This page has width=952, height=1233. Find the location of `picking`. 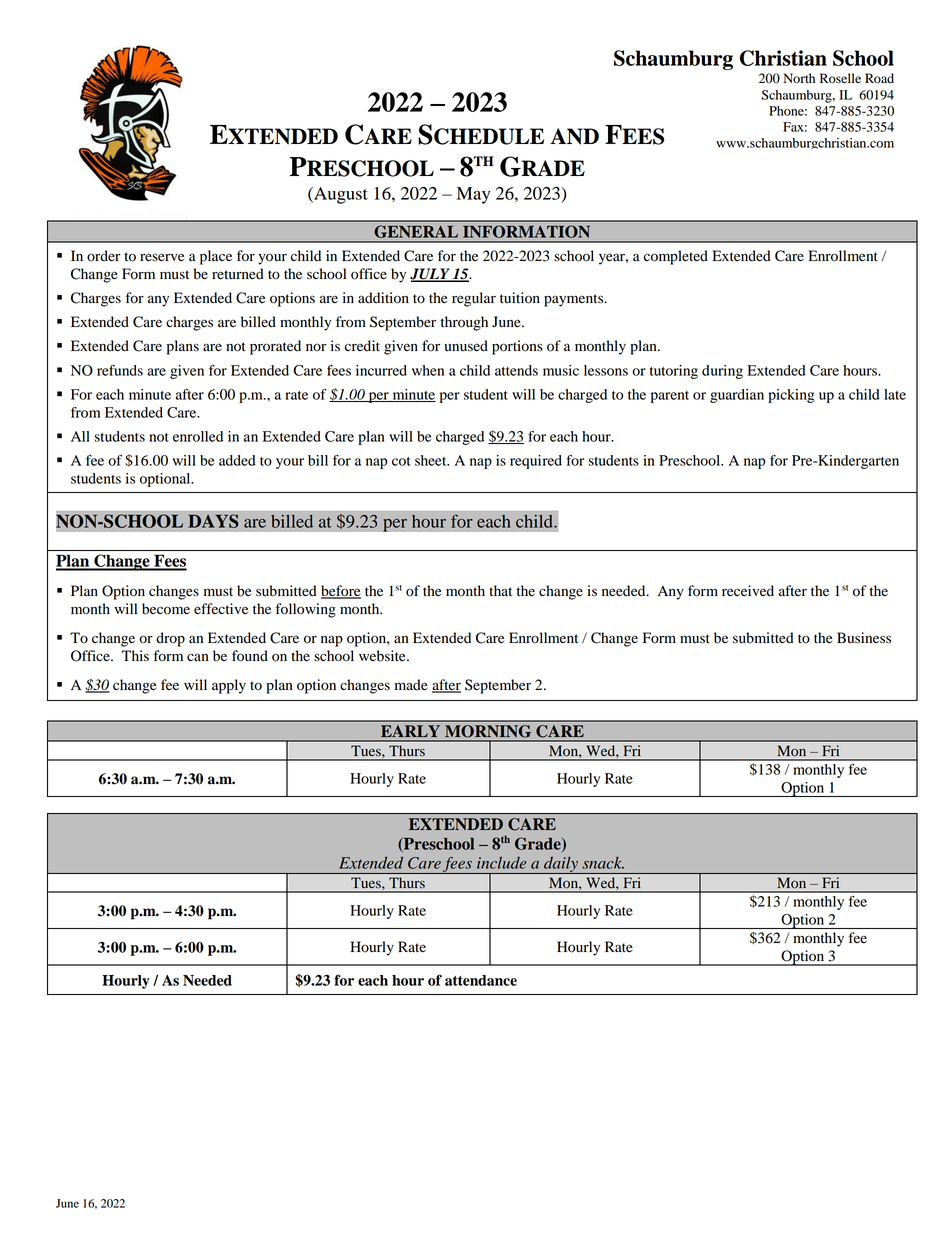

picking is located at coordinates (791, 396).
